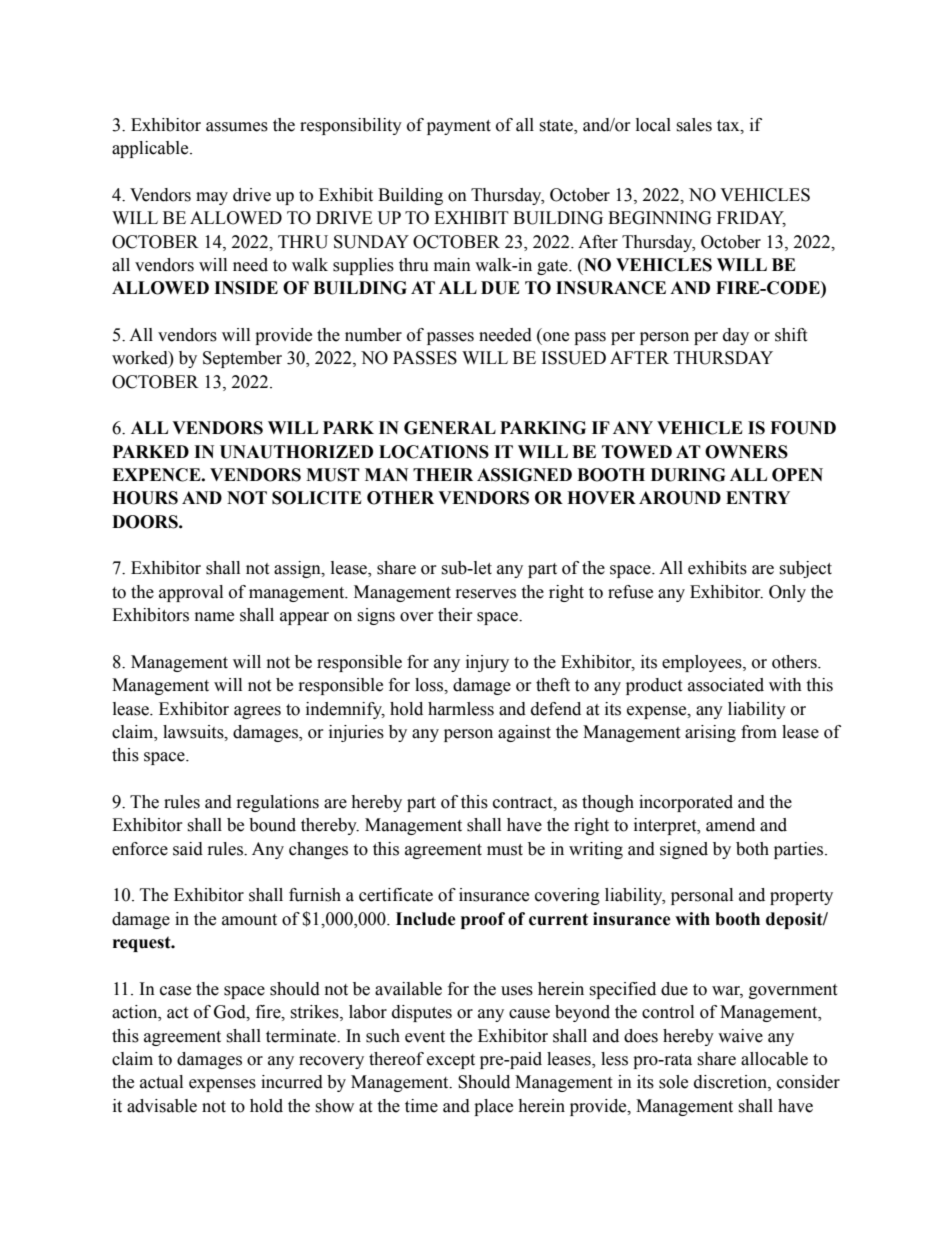 The image size is (952, 1233). I want to click on one, so click(556, 337).
